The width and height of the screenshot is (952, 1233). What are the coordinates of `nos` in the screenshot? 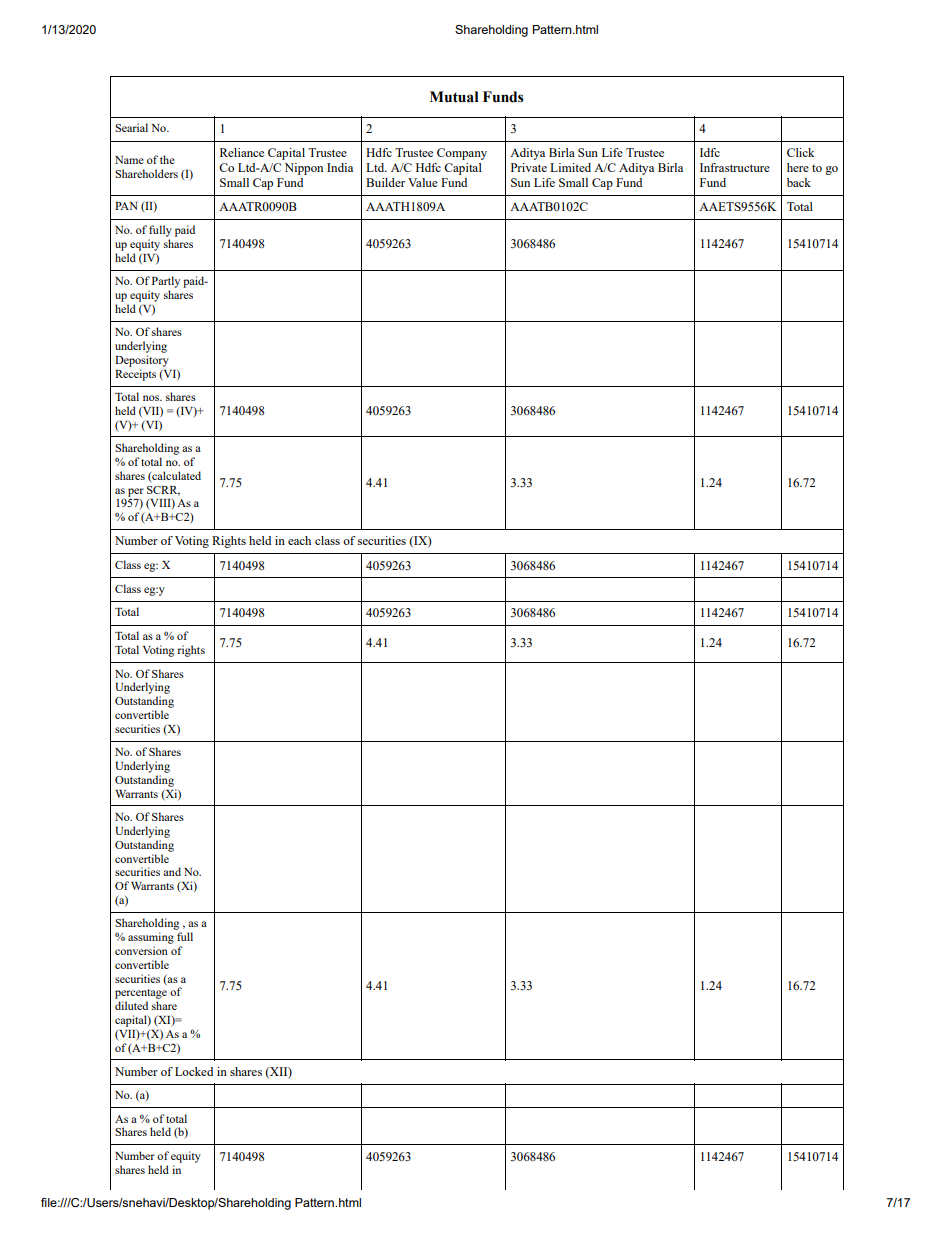 It's located at (152, 398).
